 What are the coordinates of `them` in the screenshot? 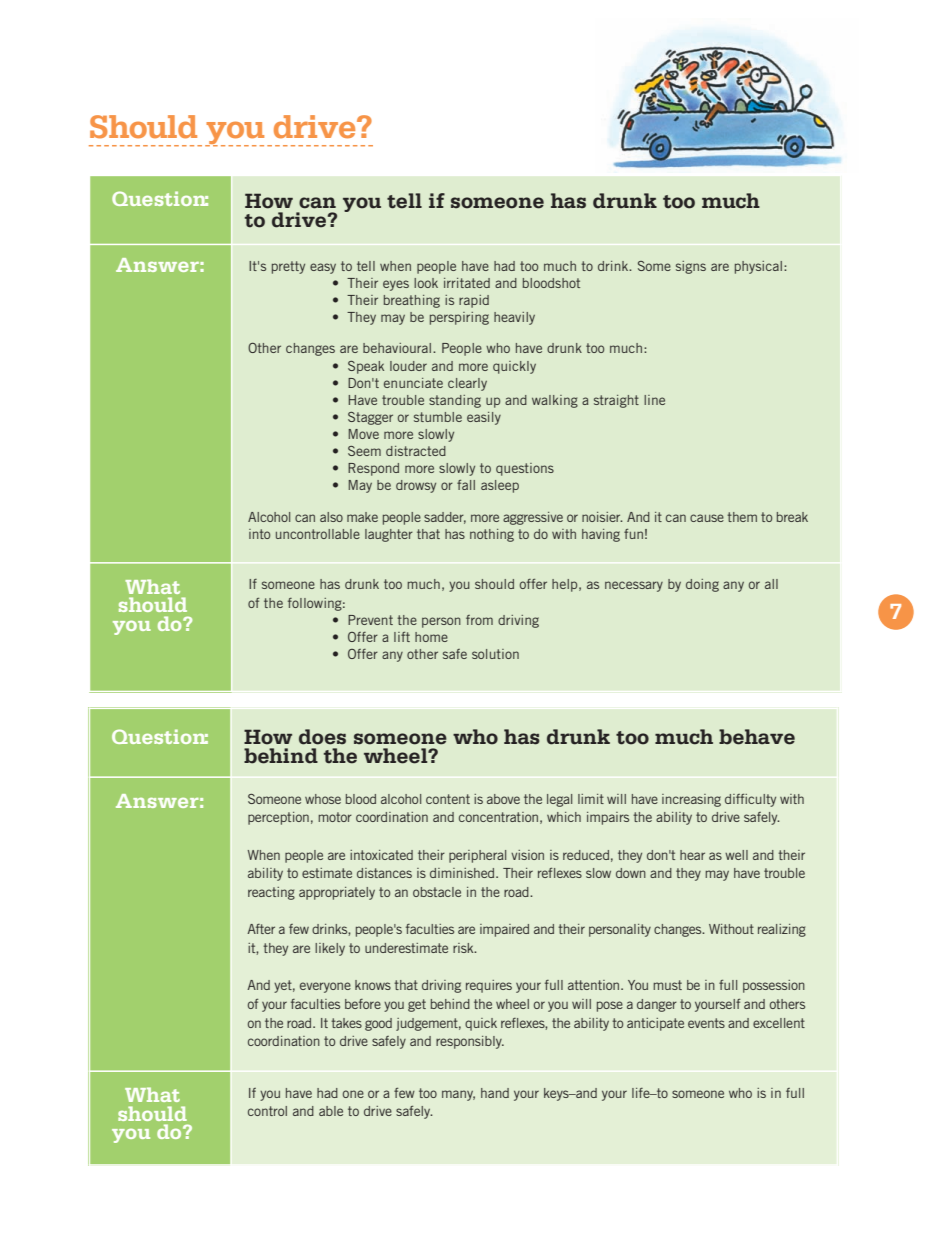 It's located at (742, 517).
